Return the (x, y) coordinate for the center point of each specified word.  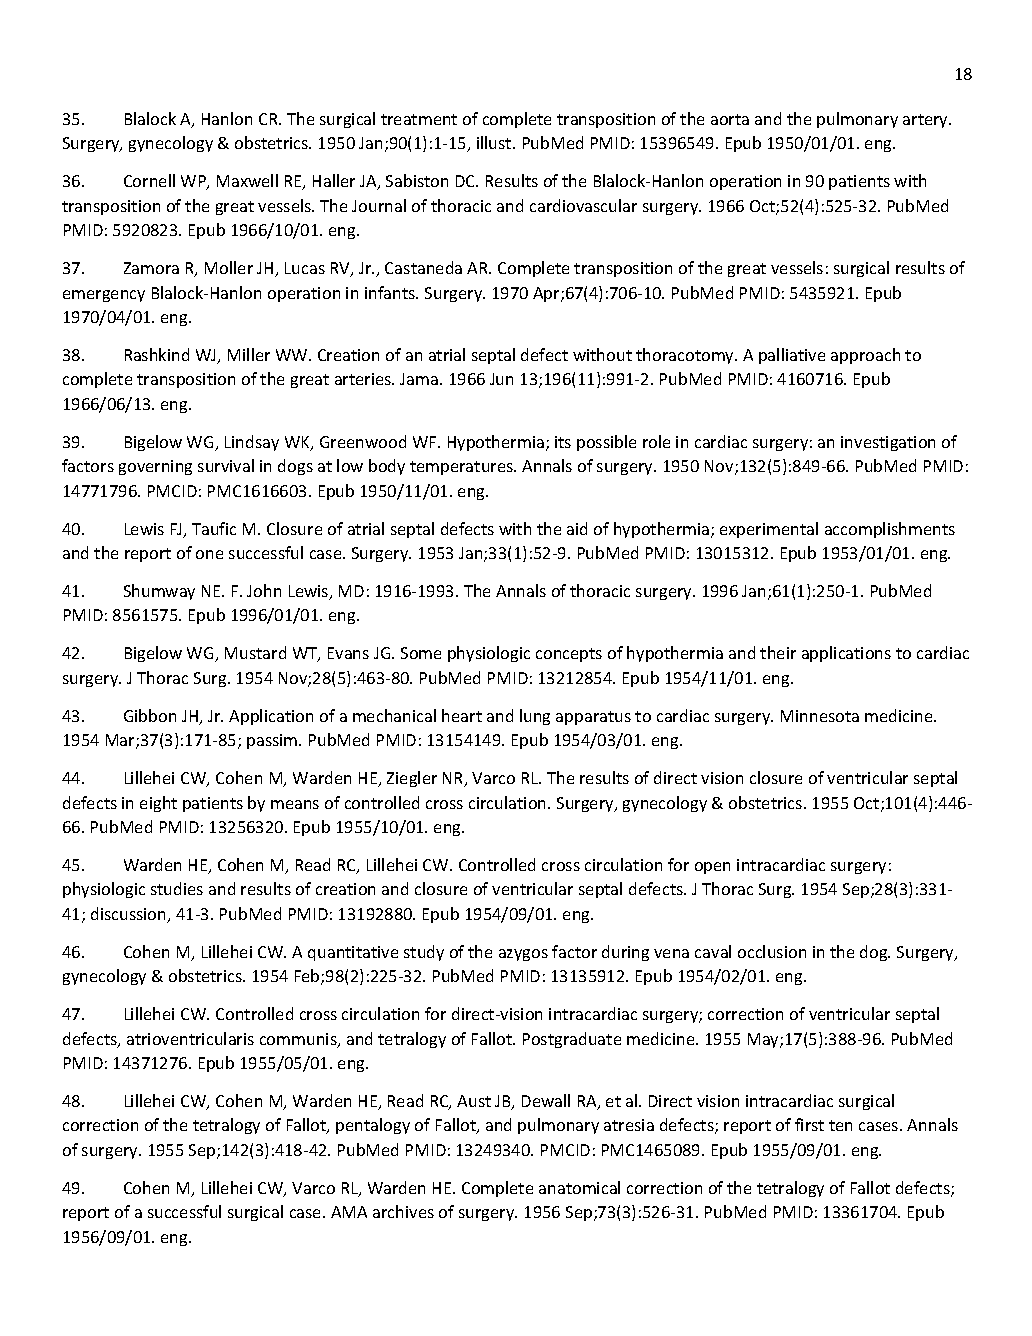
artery (927, 121)
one (209, 554)
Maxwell (247, 180)
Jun (501, 379)
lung (535, 717)
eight (158, 804)
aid (577, 528)
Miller (249, 354)
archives (403, 1211)
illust (495, 142)
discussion (130, 915)
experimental (769, 530)
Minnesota (820, 716)
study (424, 953)
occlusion (772, 951)
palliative (792, 356)
